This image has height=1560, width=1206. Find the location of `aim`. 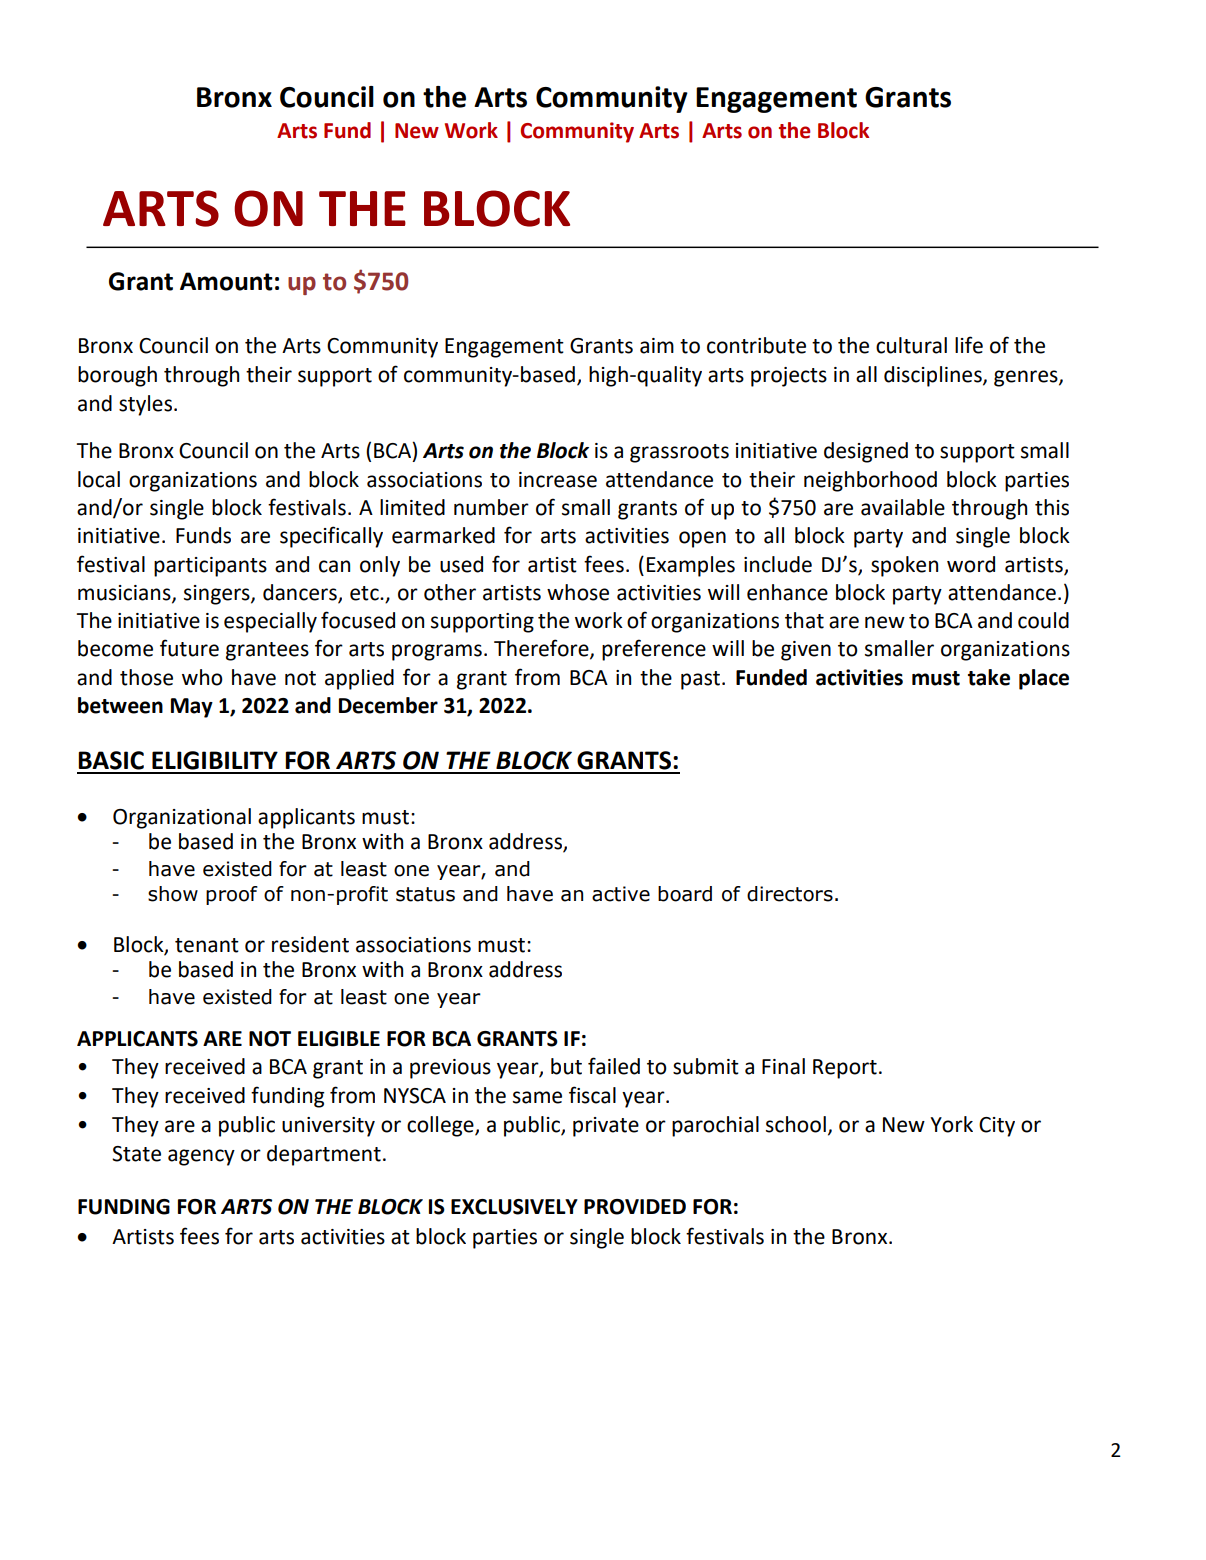

aim is located at coordinates (657, 346).
